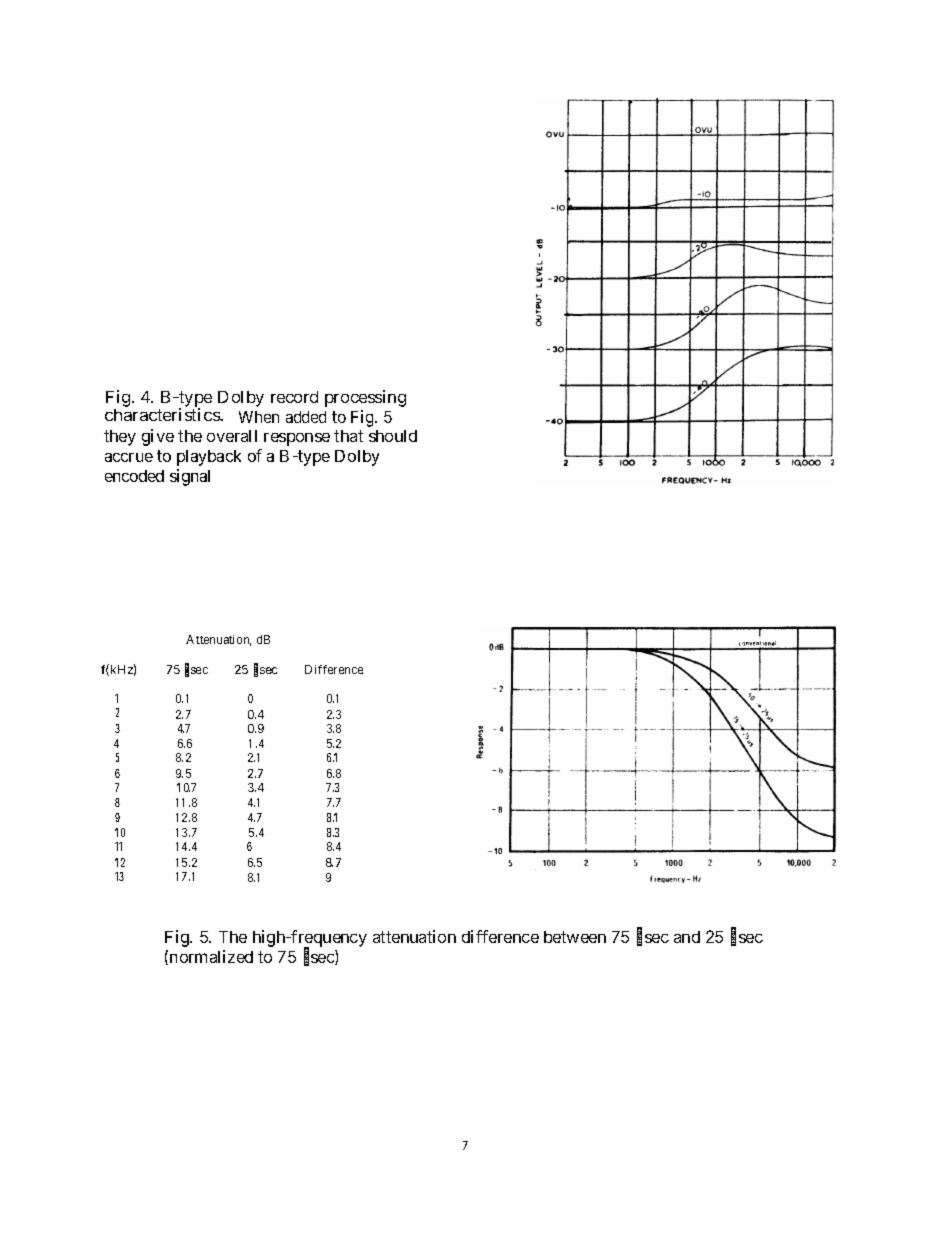  I want to click on response, so click(297, 439).
